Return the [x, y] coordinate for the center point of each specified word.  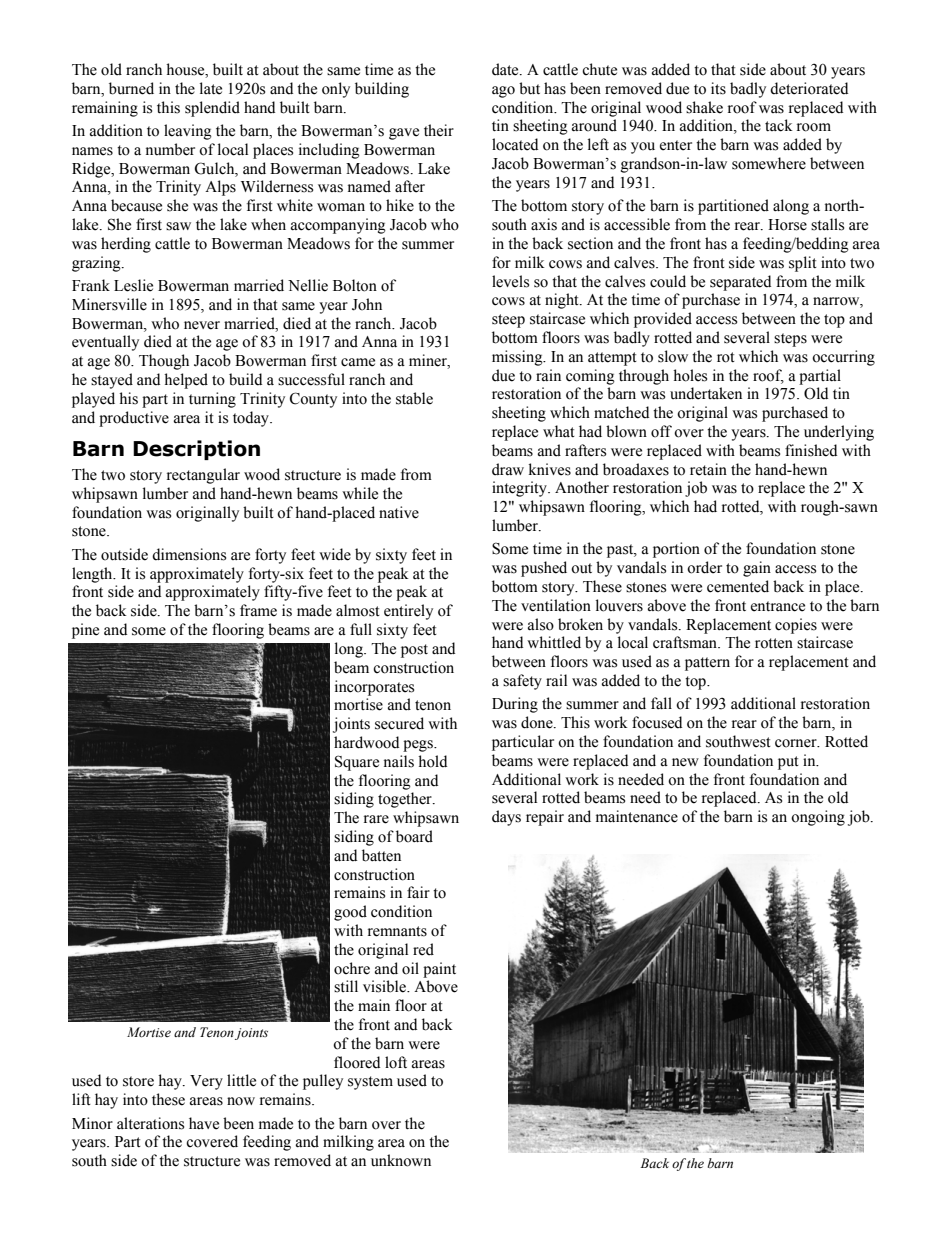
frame [258, 610]
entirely [408, 612]
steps [790, 340]
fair [418, 892]
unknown [401, 1160]
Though [164, 362]
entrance [778, 606]
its [718, 88]
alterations [150, 1123]
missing [518, 358]
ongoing [818, 818]
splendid [212, 109]
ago [503, 92]
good [350, 913]
